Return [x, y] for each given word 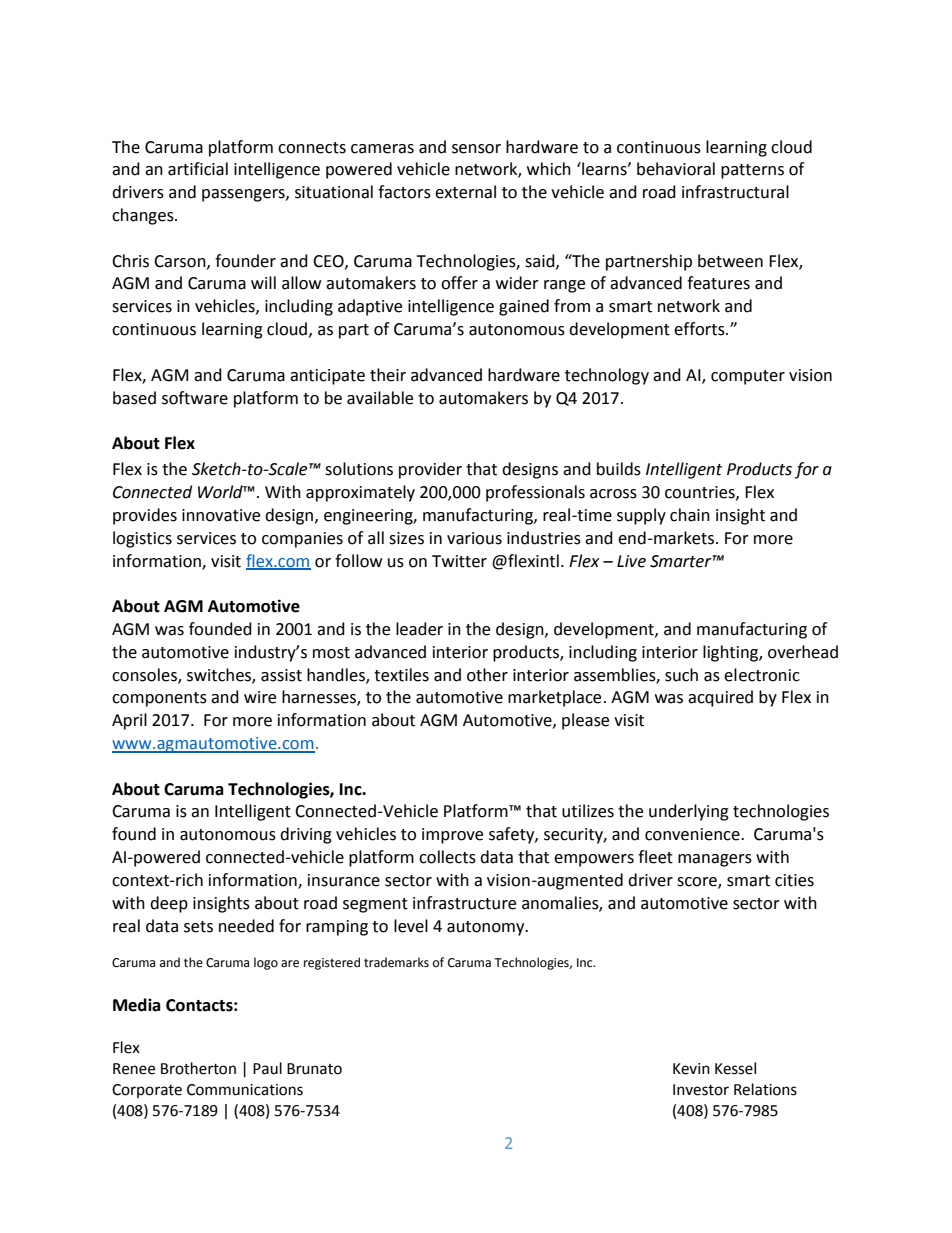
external [465, 192]
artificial [198, 169]
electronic [762, 675]
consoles [145, 675]
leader [419, 629]
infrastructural [735, 192]
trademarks [396, 962]
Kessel [735, 1068]
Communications [245, 1090]
